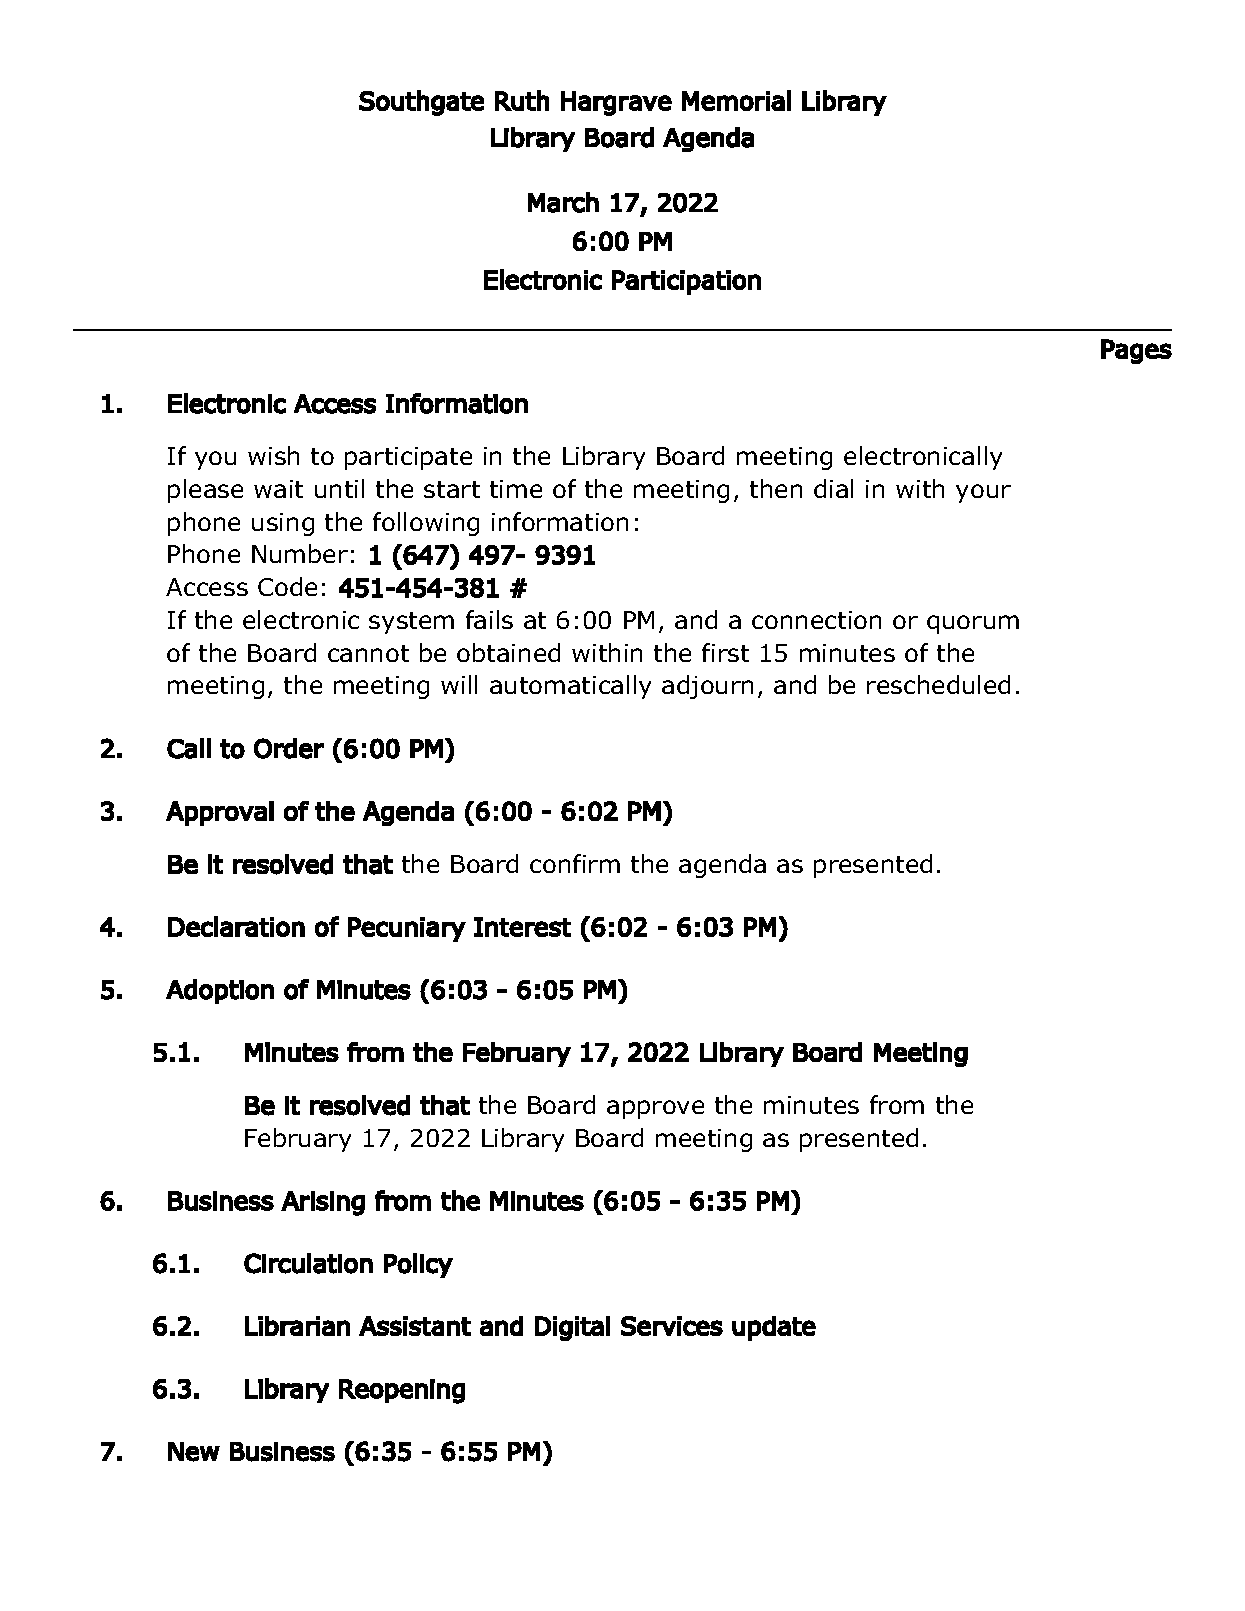  What do you see at coordinates (522, 100) in the screenshot?
I see `Ruth` at bounding box center [522, 100].
